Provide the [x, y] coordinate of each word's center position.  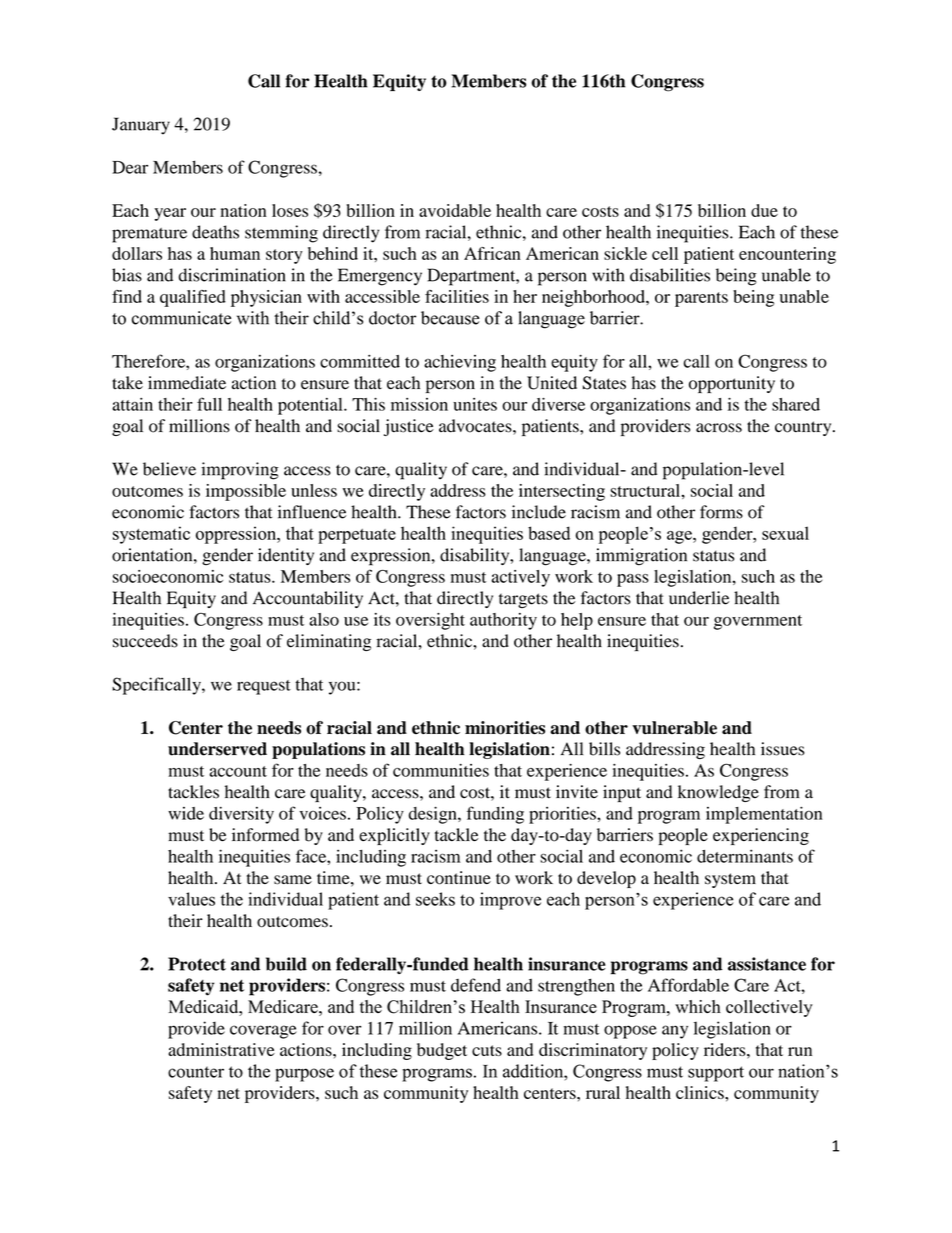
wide [186, 813]
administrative [221, 1049]
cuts [487, 1050]
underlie [699, 598]
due [764, 210]
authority [503, 621]
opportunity [732, 384]
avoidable [455, 210]
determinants [745, 856]
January [141, 126]
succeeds [145, 641]
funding [495, 815]
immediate [187, 383]
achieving [460, 363]
